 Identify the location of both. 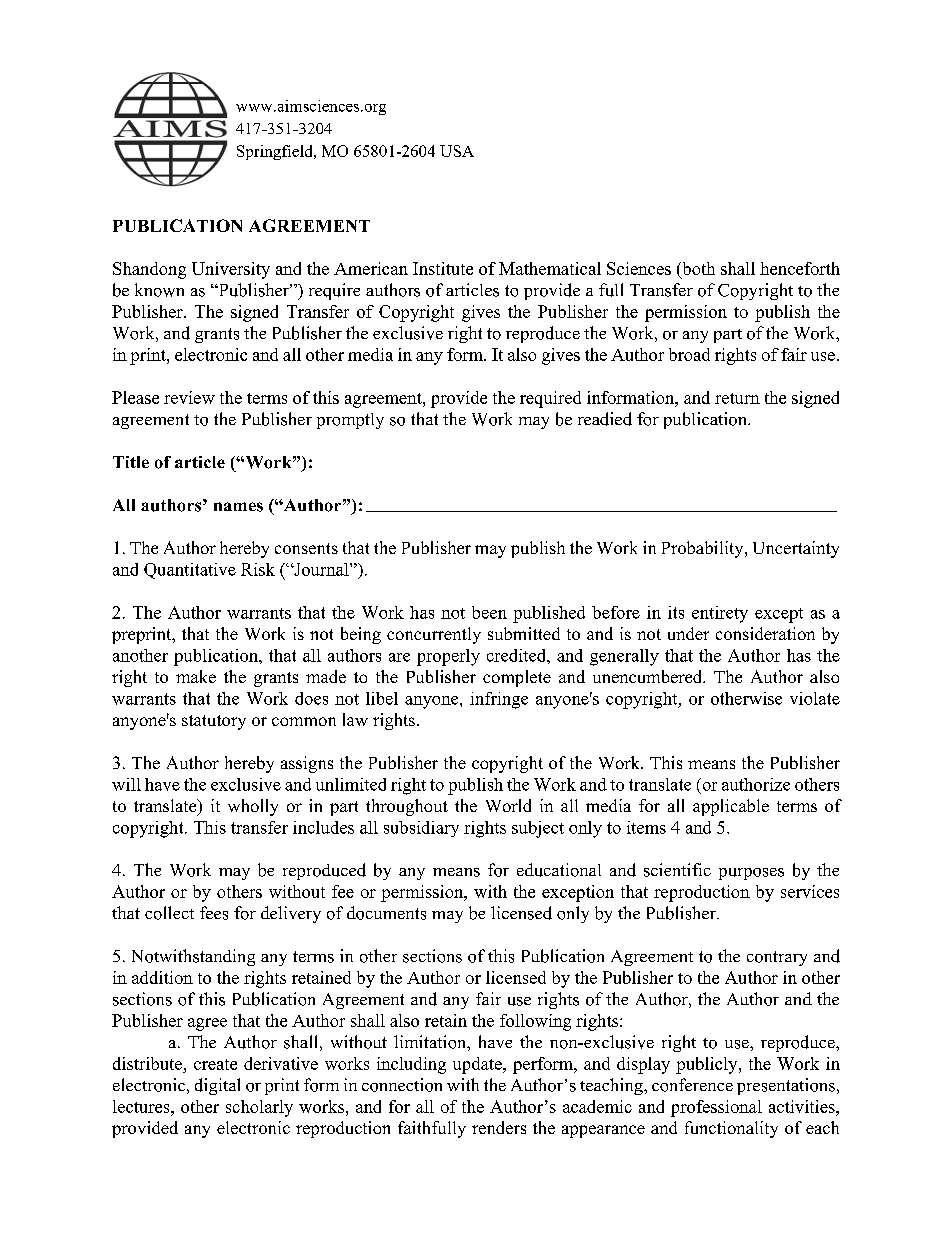
(697, 270).
